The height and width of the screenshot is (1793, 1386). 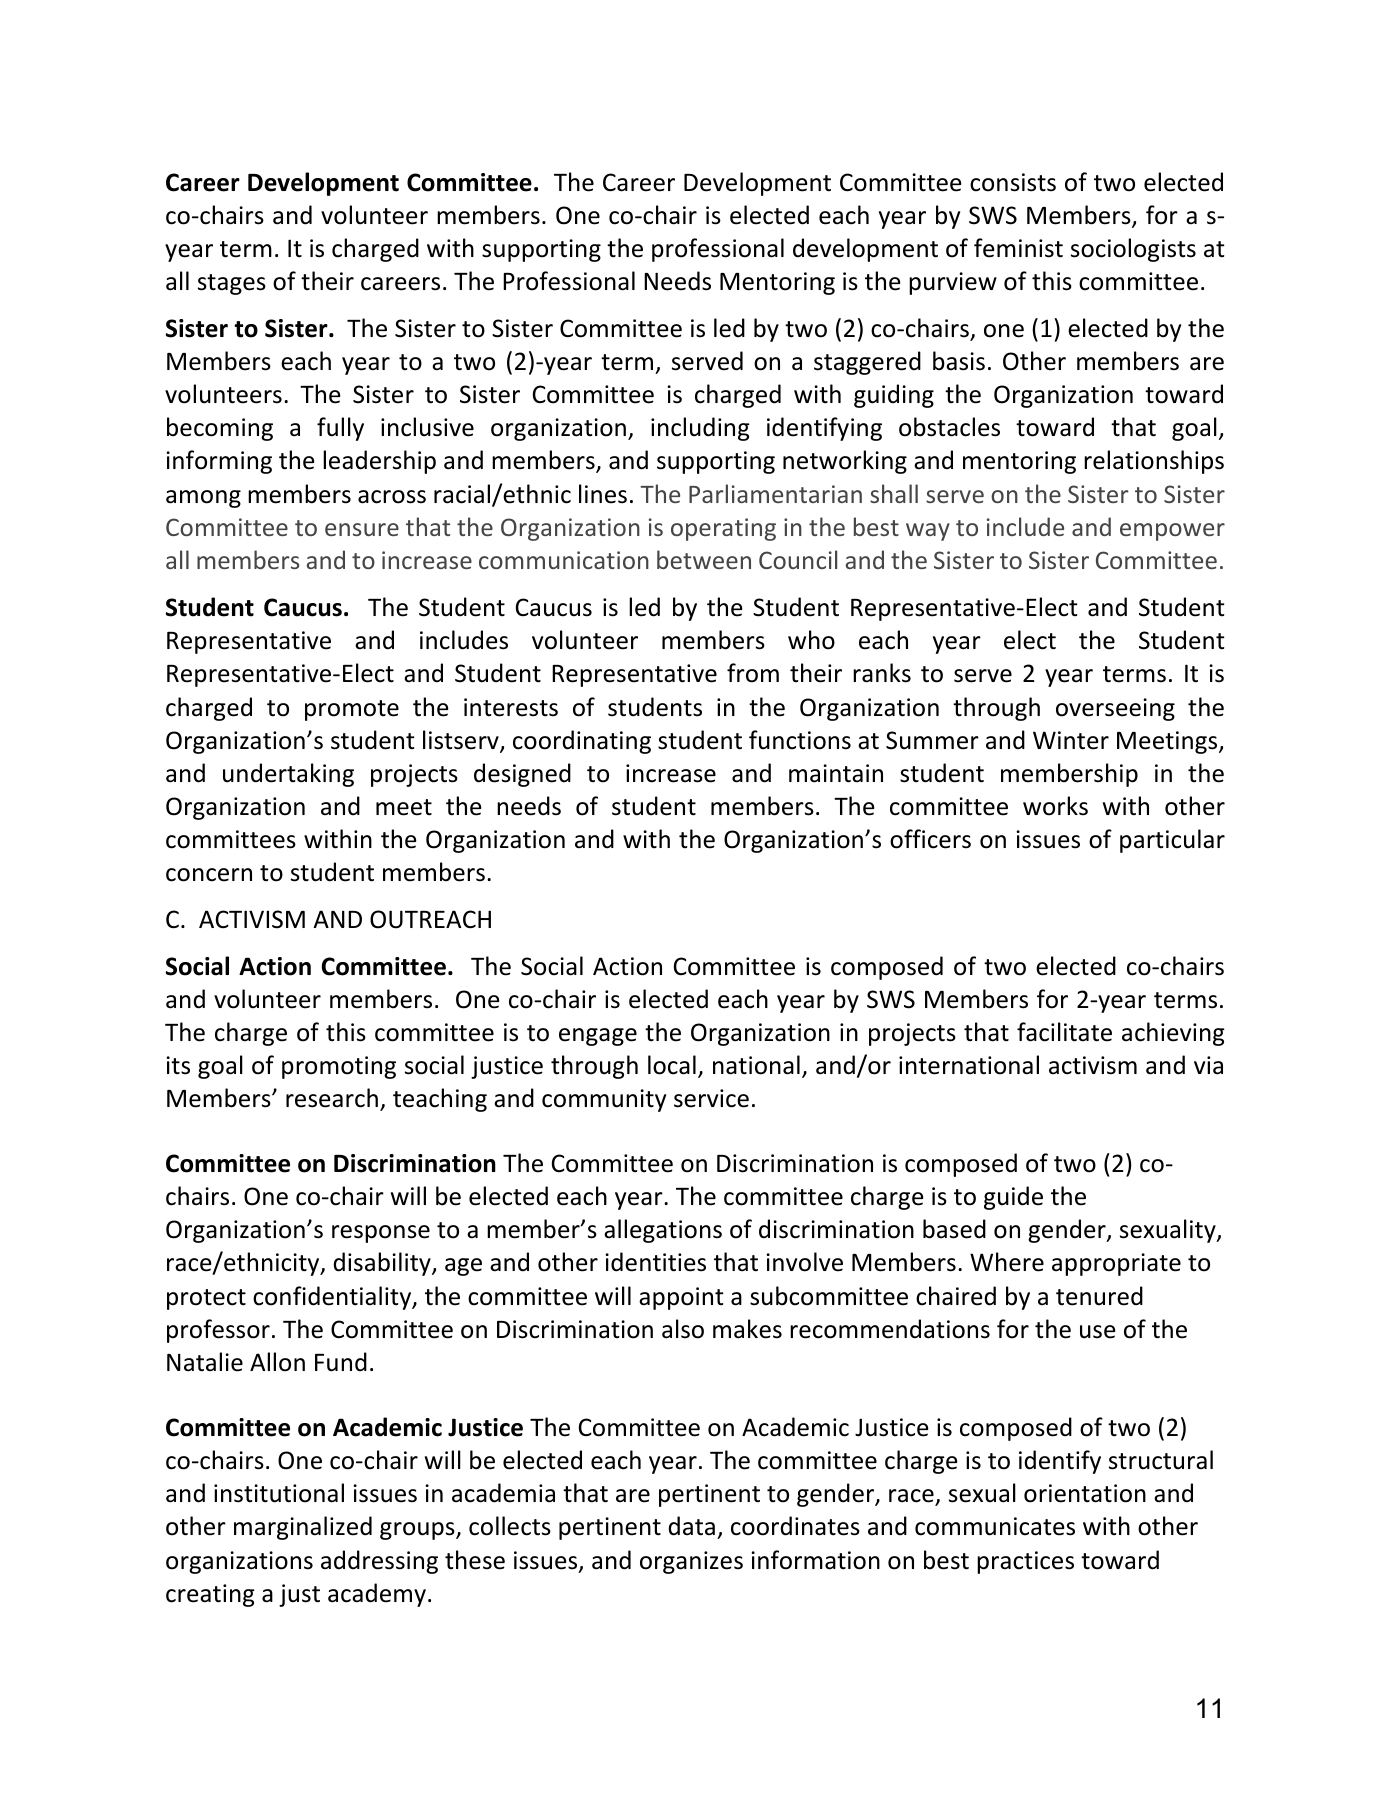 What do you see at coordinates (303, 1528) in the screenshot?
I see `marginalized` at bounding box center [303, 1528].
